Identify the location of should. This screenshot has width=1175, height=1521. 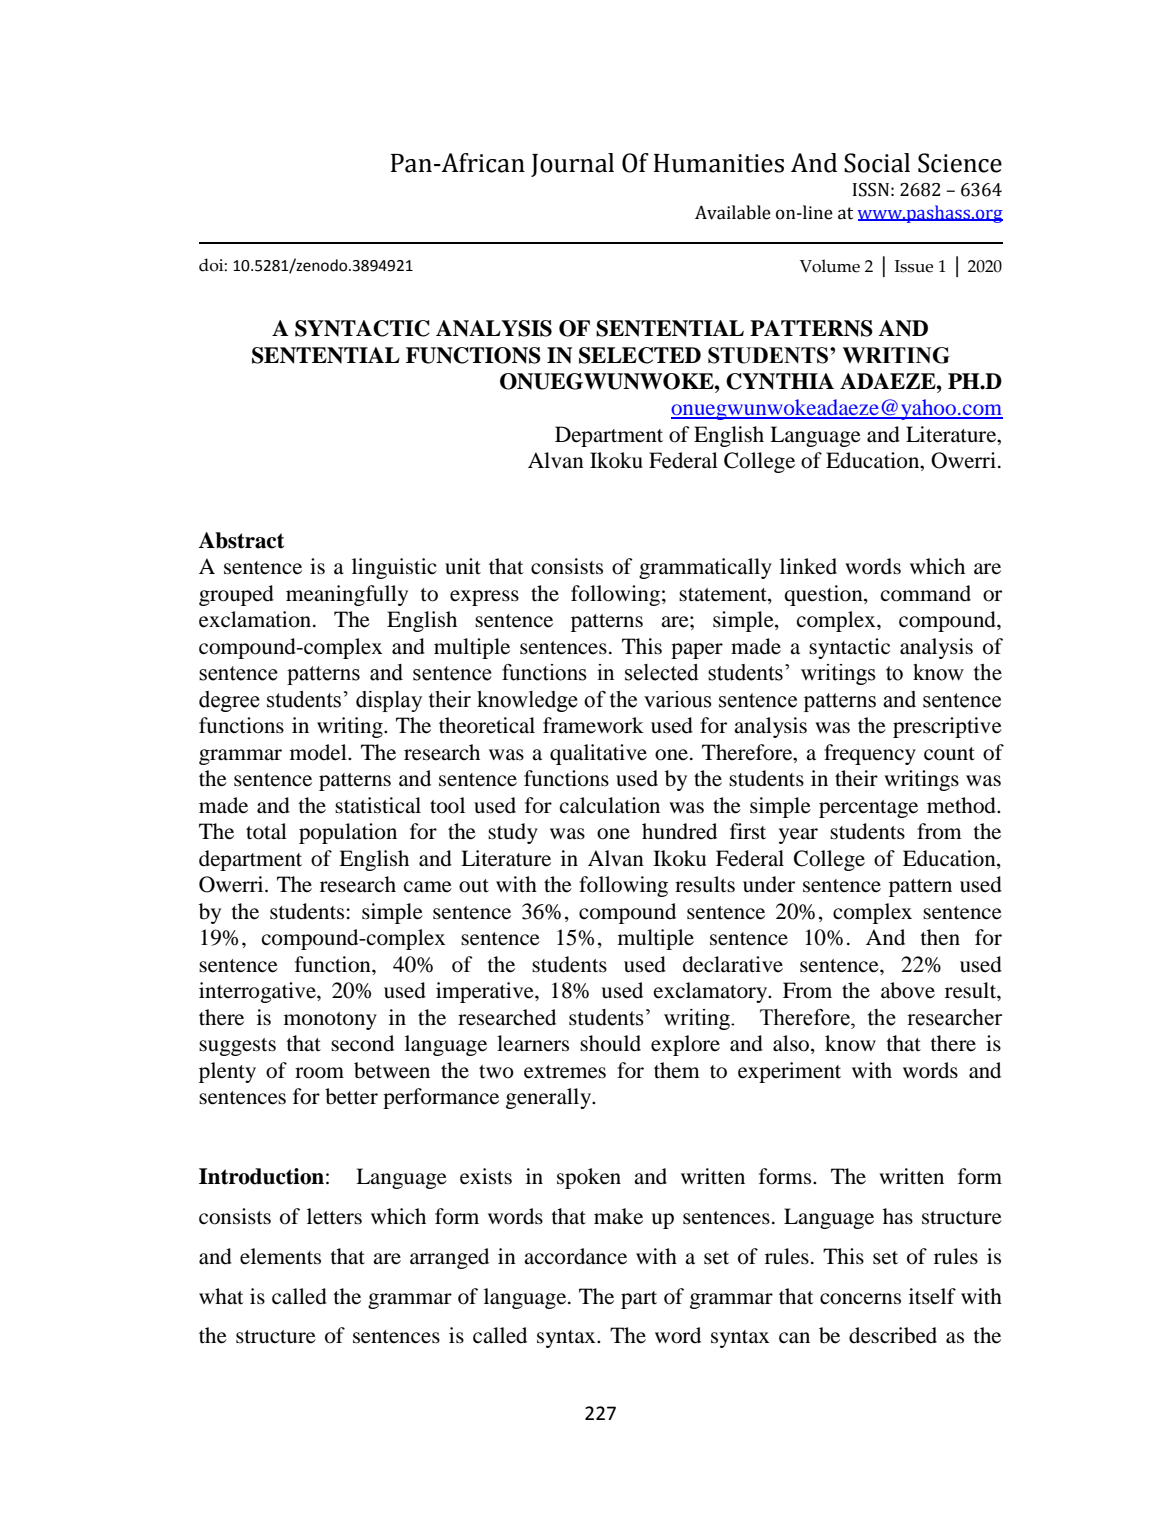
(610, 1043).
